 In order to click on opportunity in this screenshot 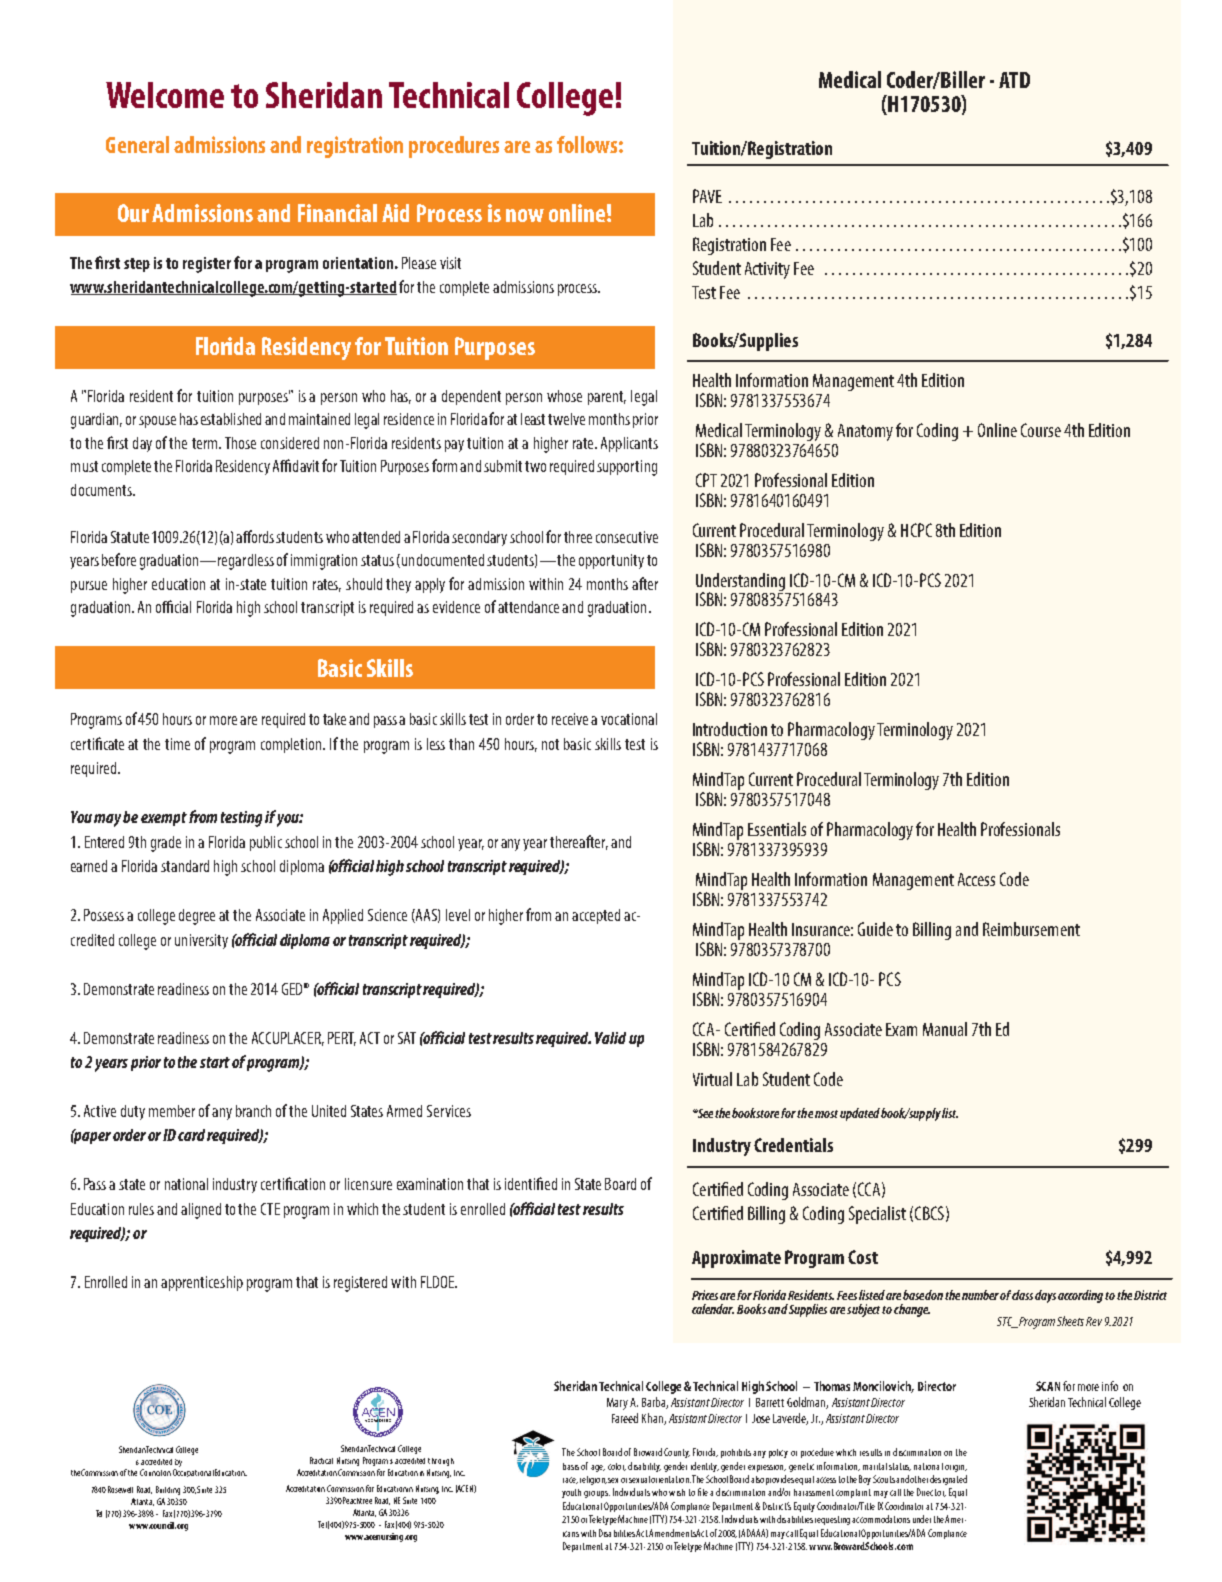, I will do `click(611, 561)`.
